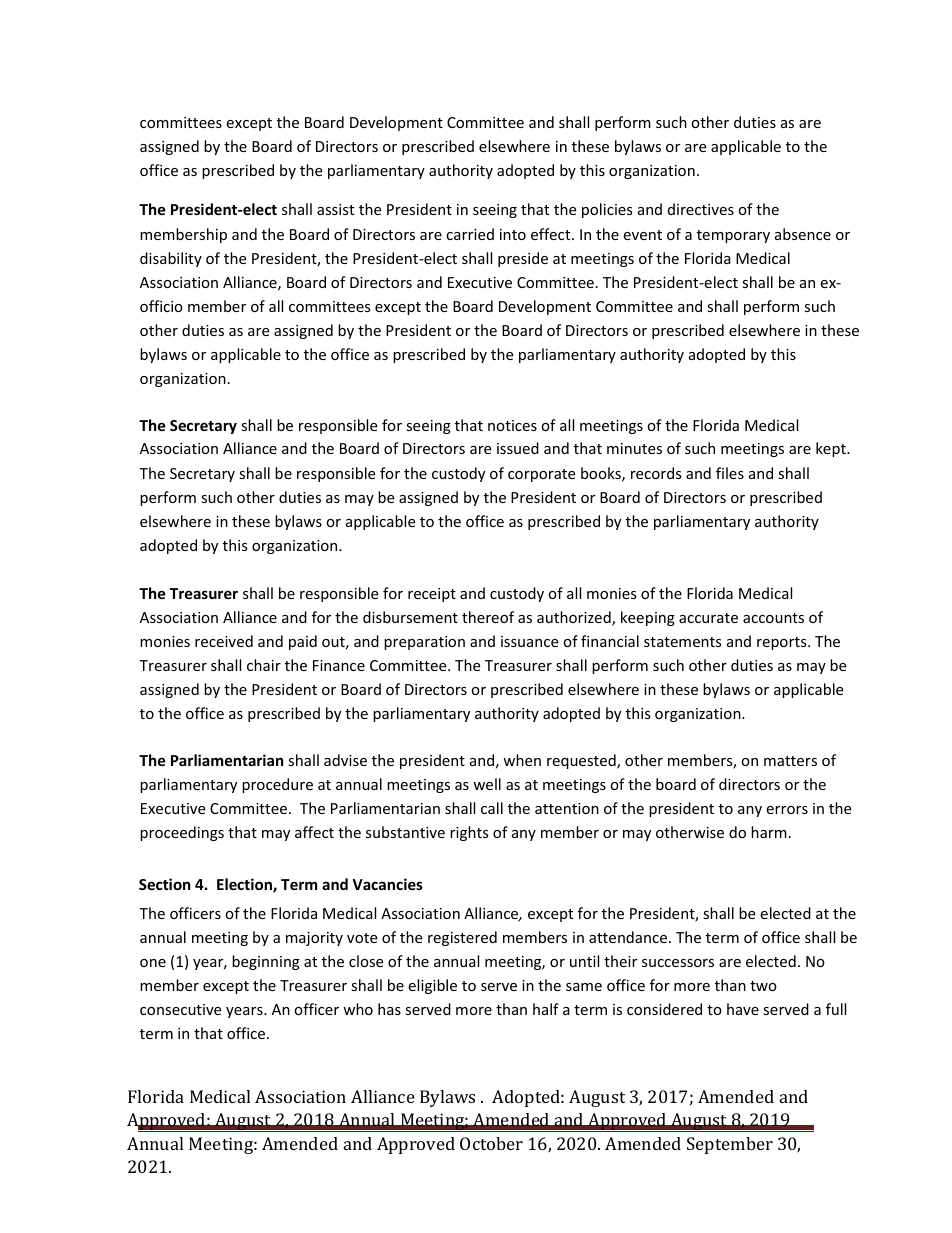  What do you see at coordinates (171, 259) in the screenshot?
I see `disability` at bounding box center [171, 259].
